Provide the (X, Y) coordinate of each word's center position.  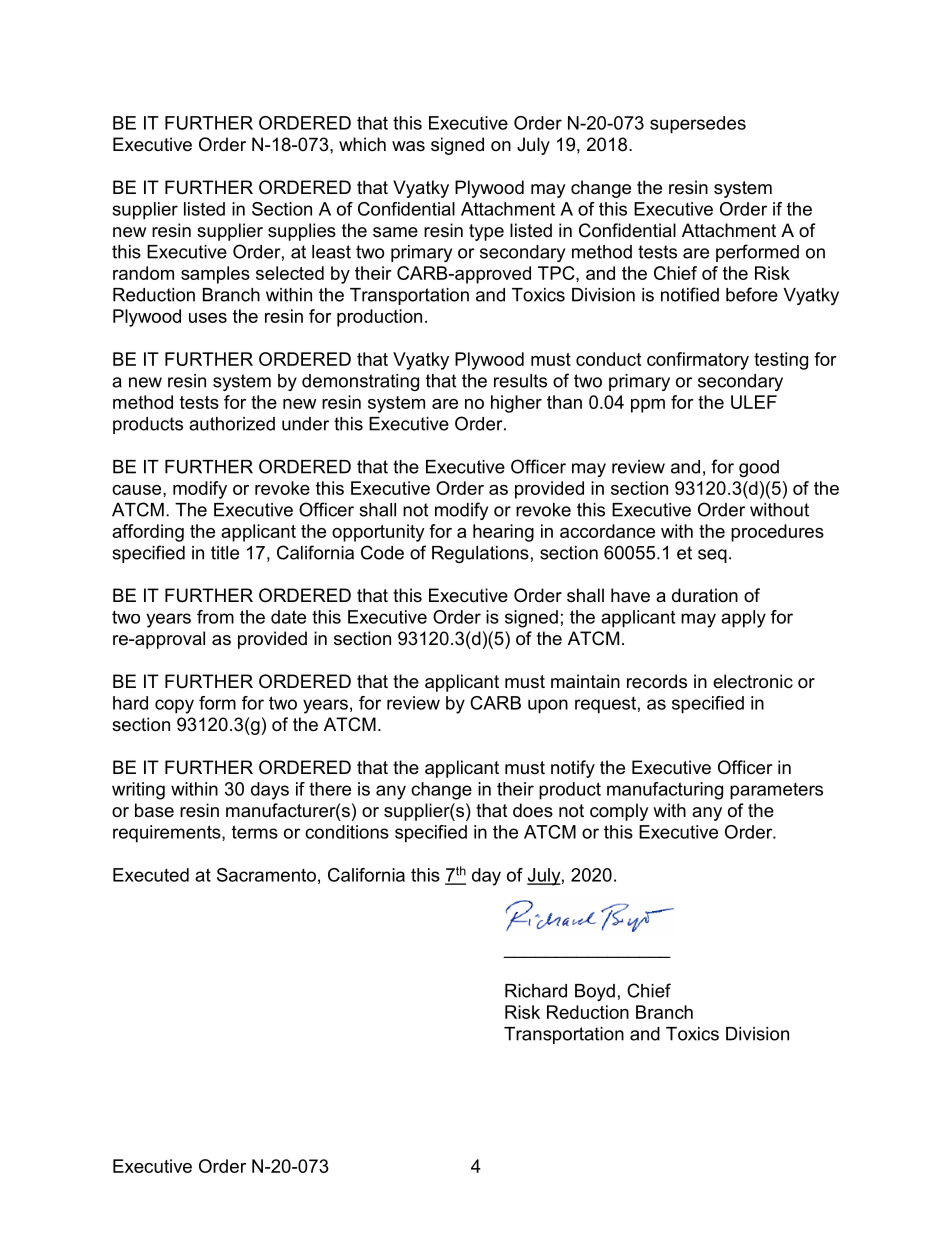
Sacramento (266, 875)
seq (712, 556)
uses (208, 318)
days (270, 791)
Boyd (595, 992)
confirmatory (698, 361)
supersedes (698, 125)
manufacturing (665, 791)
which (362, 144)
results (520, 381)
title (225, 553)
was (408, 146)
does (533, 810)
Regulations (480, 554)
